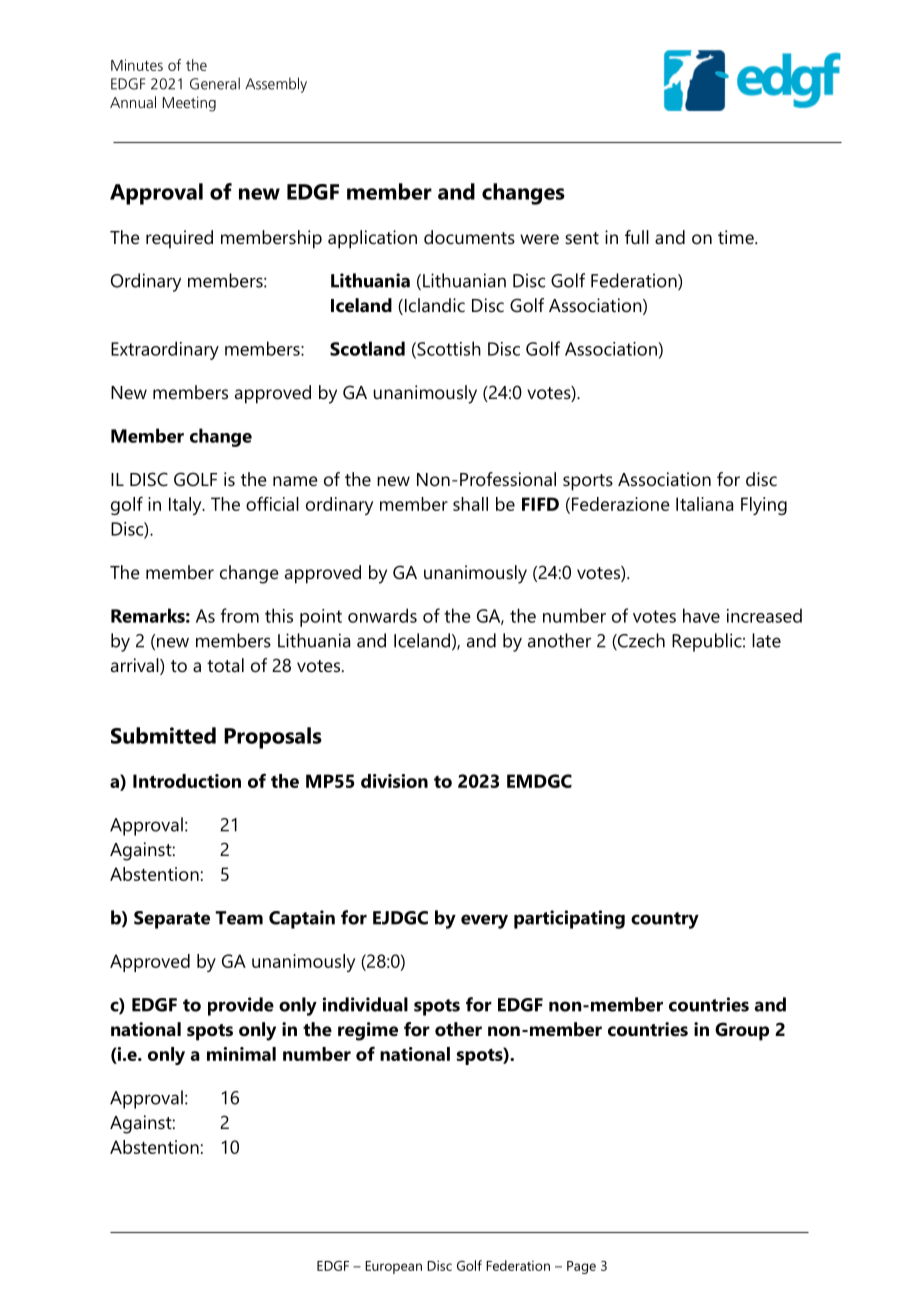 The height and width of the screenshot is (1308, 924). I want to click on documents, so click(469, 237).
